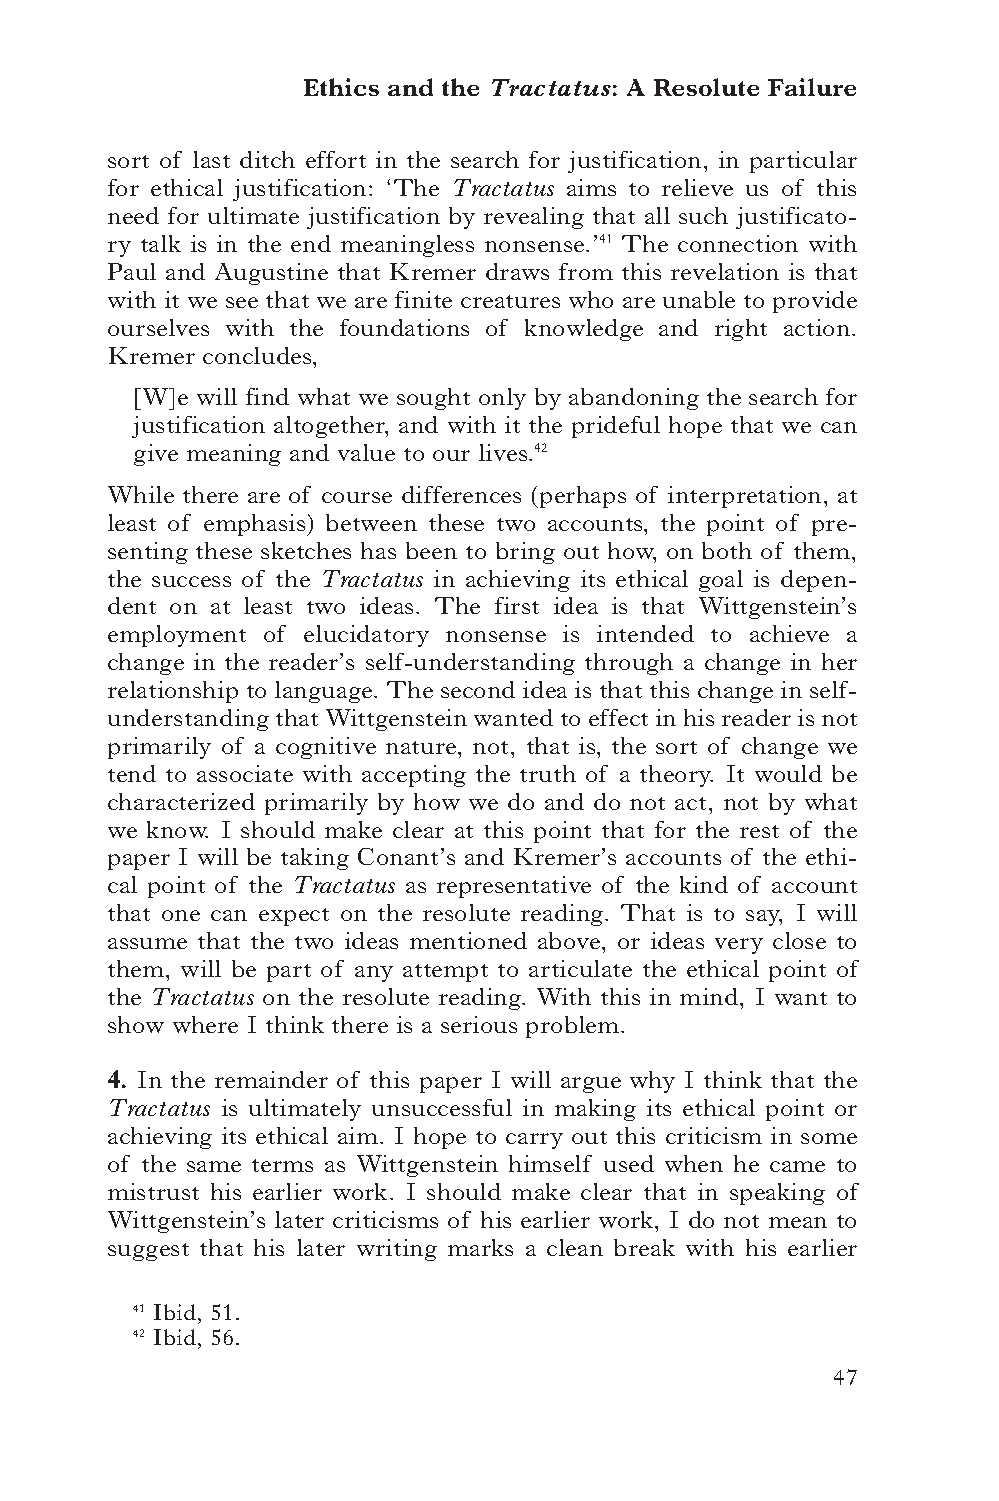 Image resolution: width=999 pixels, height=1501 pixels. What do you see at coordinates (173, 692) in the image?
I see `relationship` at bounding box center [173, 692].
